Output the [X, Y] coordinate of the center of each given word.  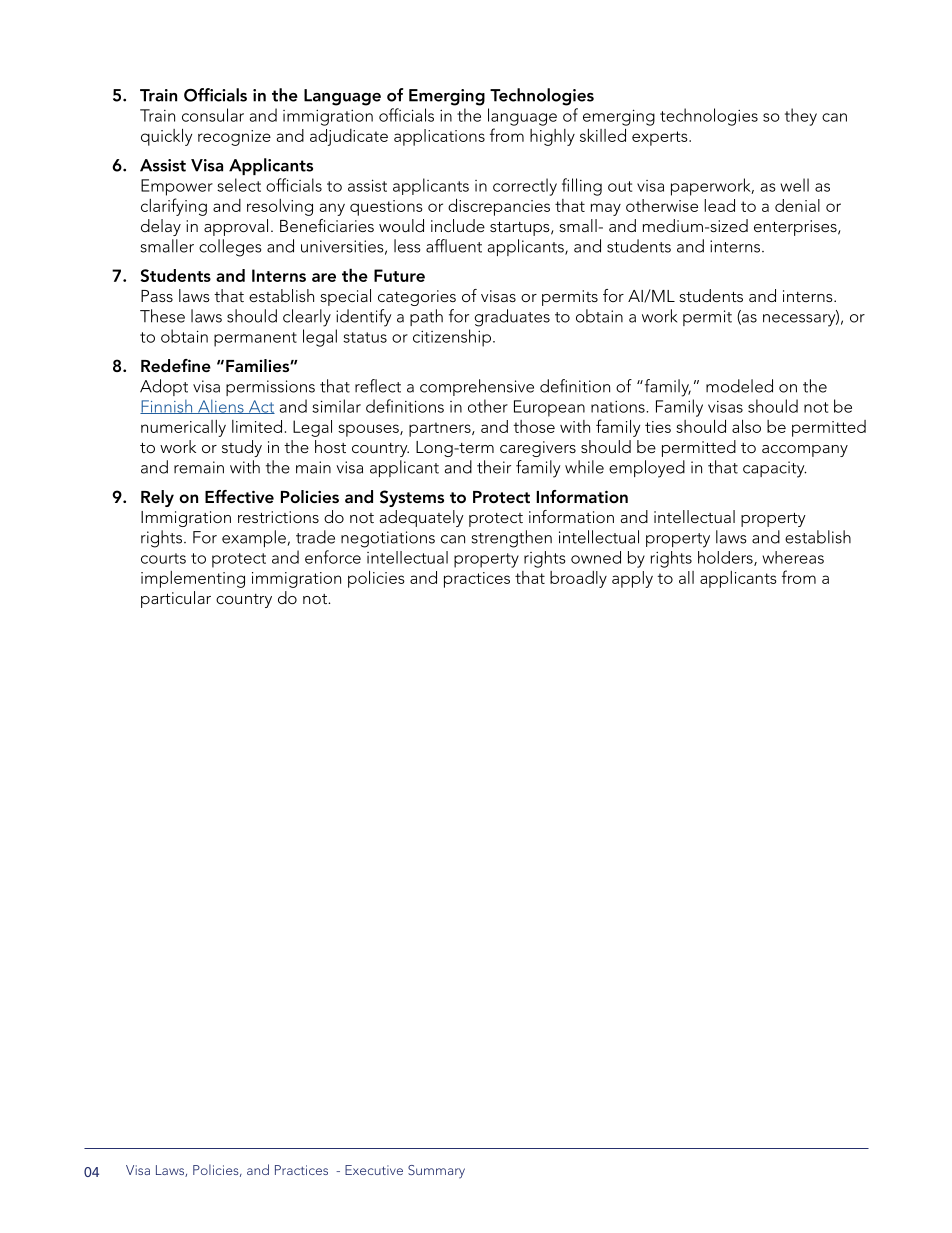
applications [439, 137]
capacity [774, 469]
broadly [578, 579]
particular [176, 599]
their [494, 467]
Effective [239, 496]
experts [661, 138]
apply [632, 579]
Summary [436, 1172]
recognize [234, 138]
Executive [374, 1170]
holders [726, 558]
